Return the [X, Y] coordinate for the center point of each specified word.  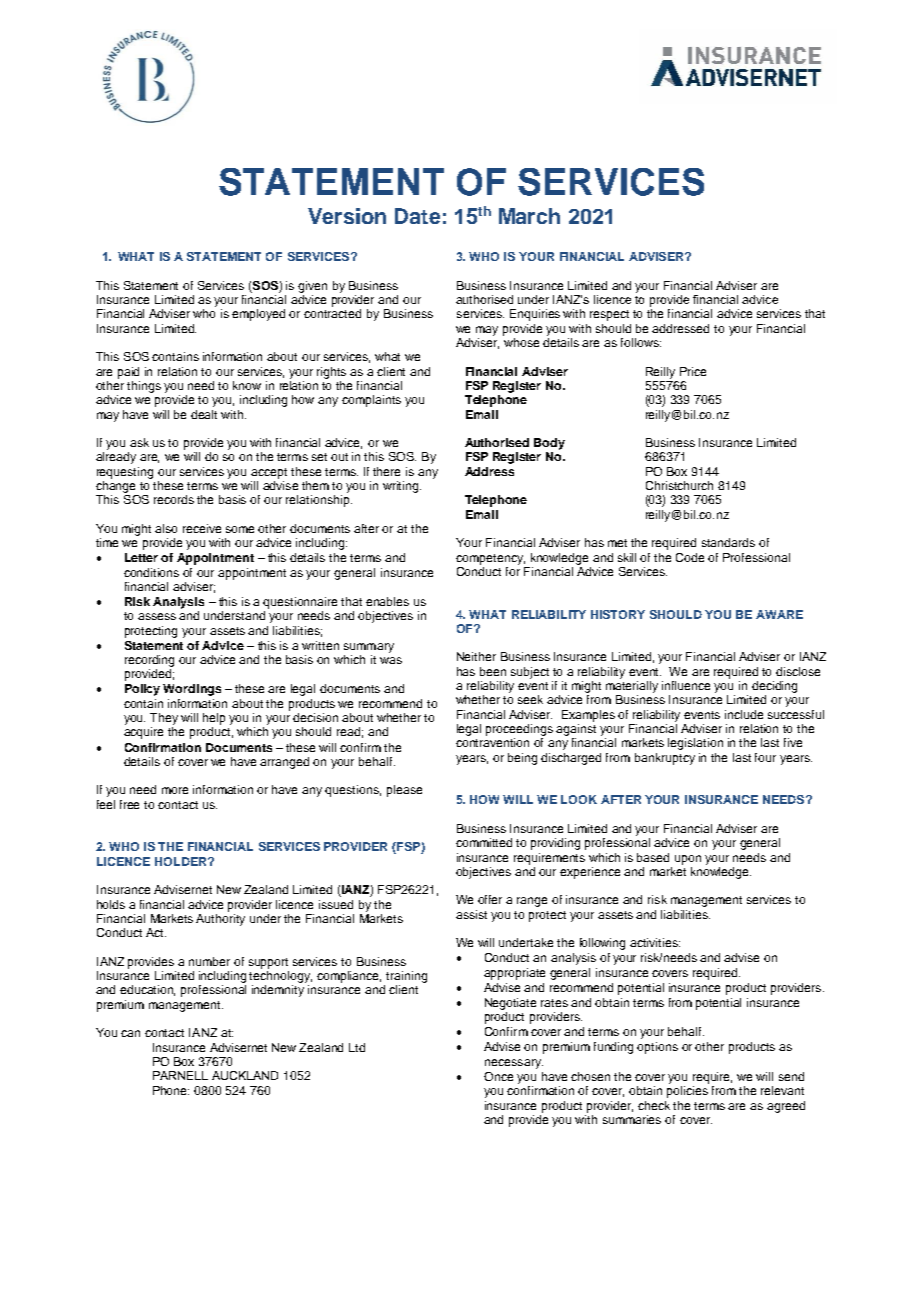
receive [202, 528]
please [404, 791]
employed [258, 315]
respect [609, 315]
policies [687, 1092]
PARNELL [180, 1075]
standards [728, 542]
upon [688, 860]
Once [498, 1076]
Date [417, 216]
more [175, 790]
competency [490, 559]
